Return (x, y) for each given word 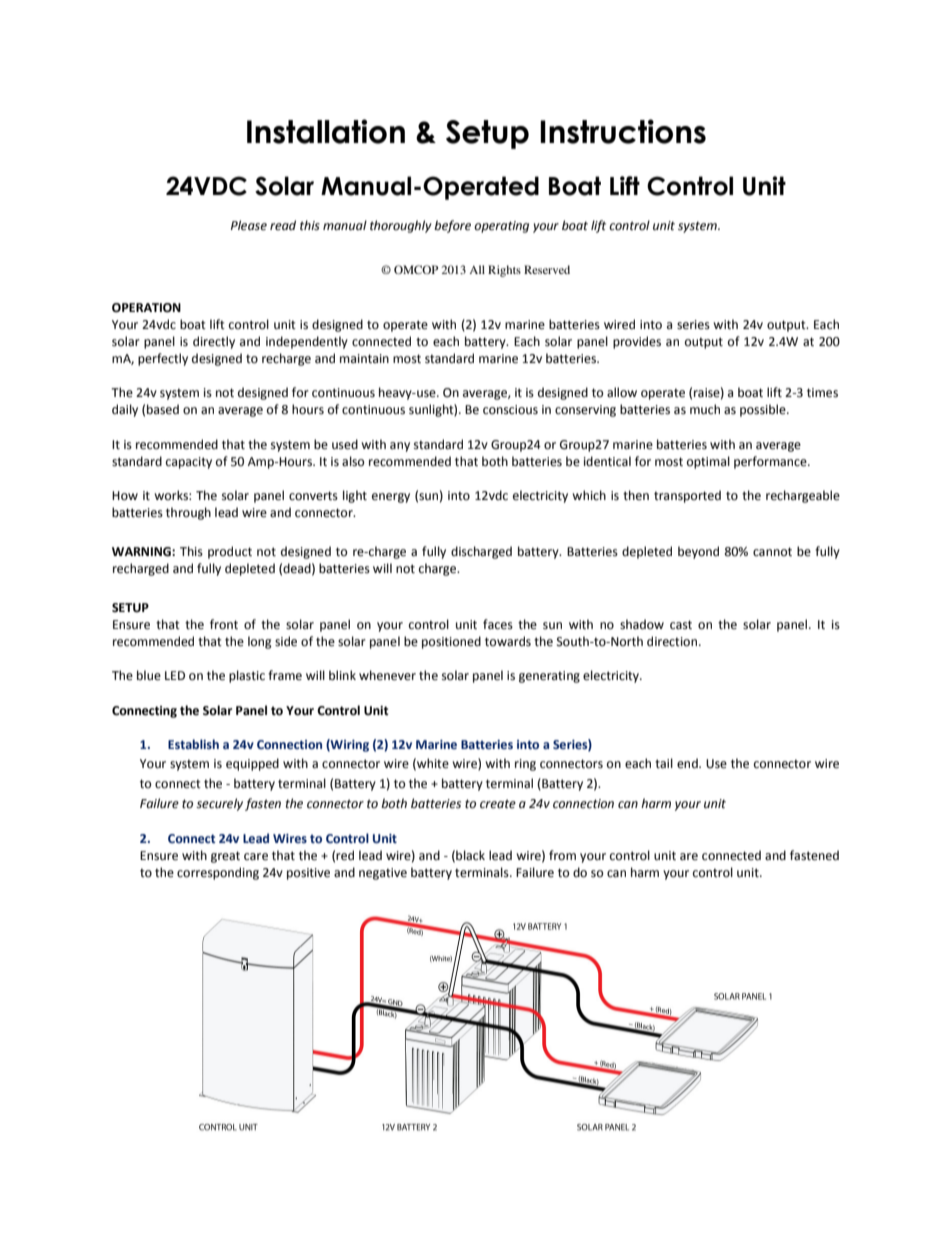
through (188, 513)
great (225, 857)
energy (391, 498)
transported (687, 496)
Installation (326, 131)
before (452, 226)
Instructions (623, 131)
